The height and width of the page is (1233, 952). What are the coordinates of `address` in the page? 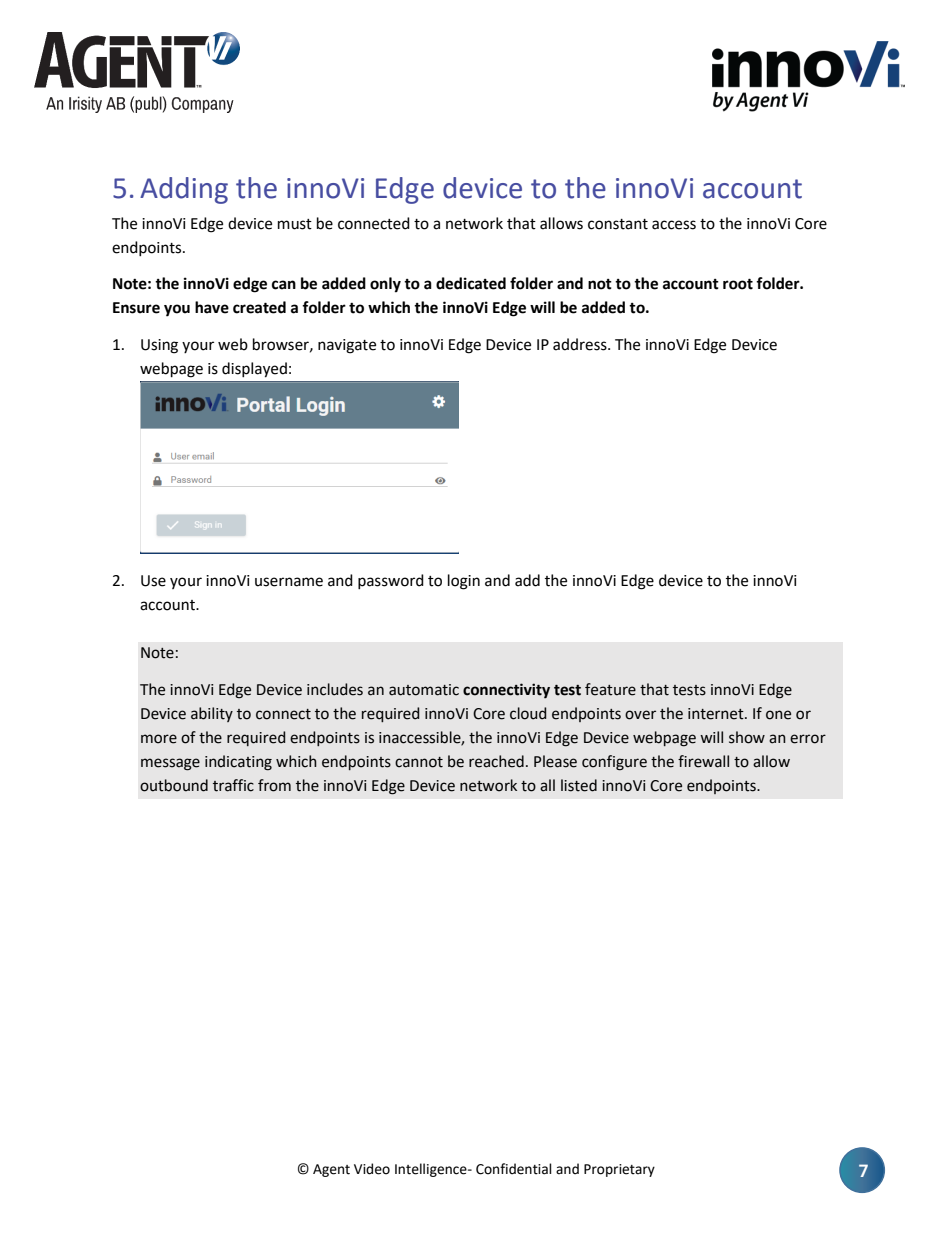 It's located at (581, 344).
